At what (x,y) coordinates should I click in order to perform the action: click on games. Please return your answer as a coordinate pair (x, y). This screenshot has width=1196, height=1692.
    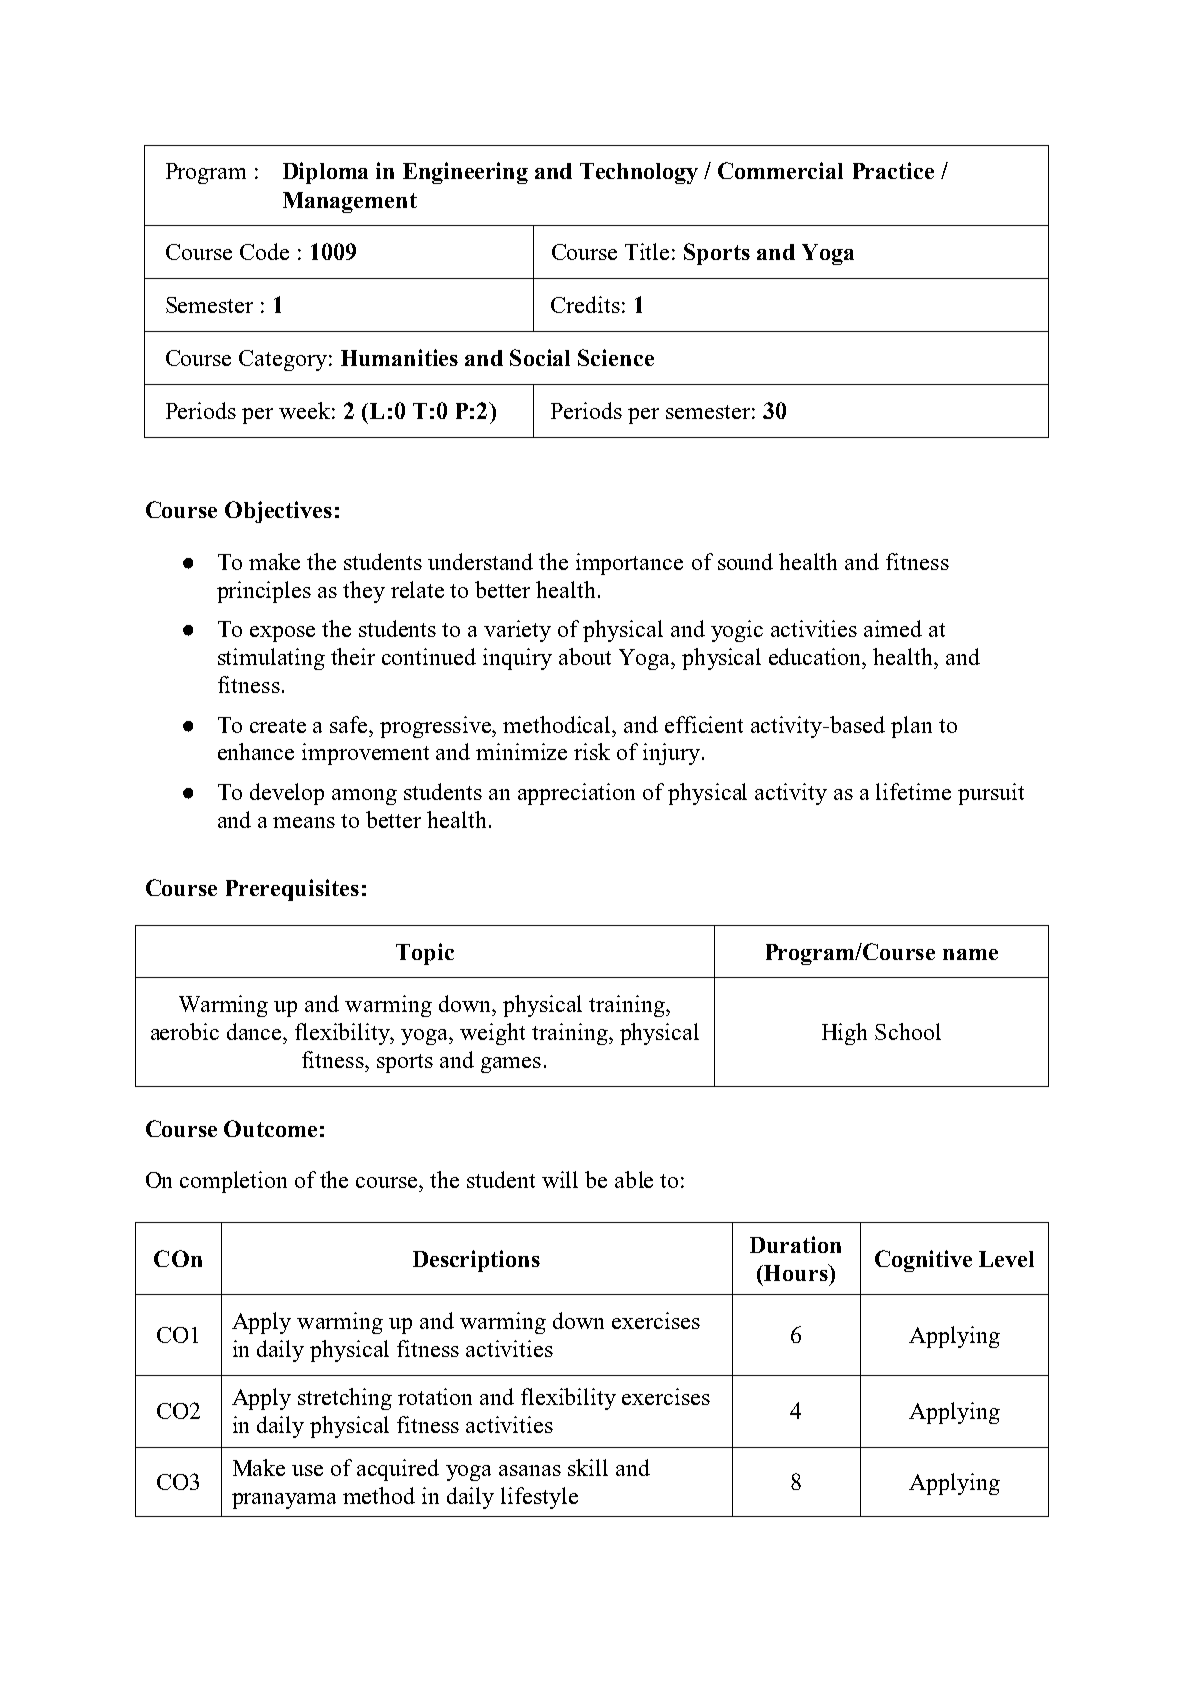
    Looking at the image, I should click on (511, 1065).
